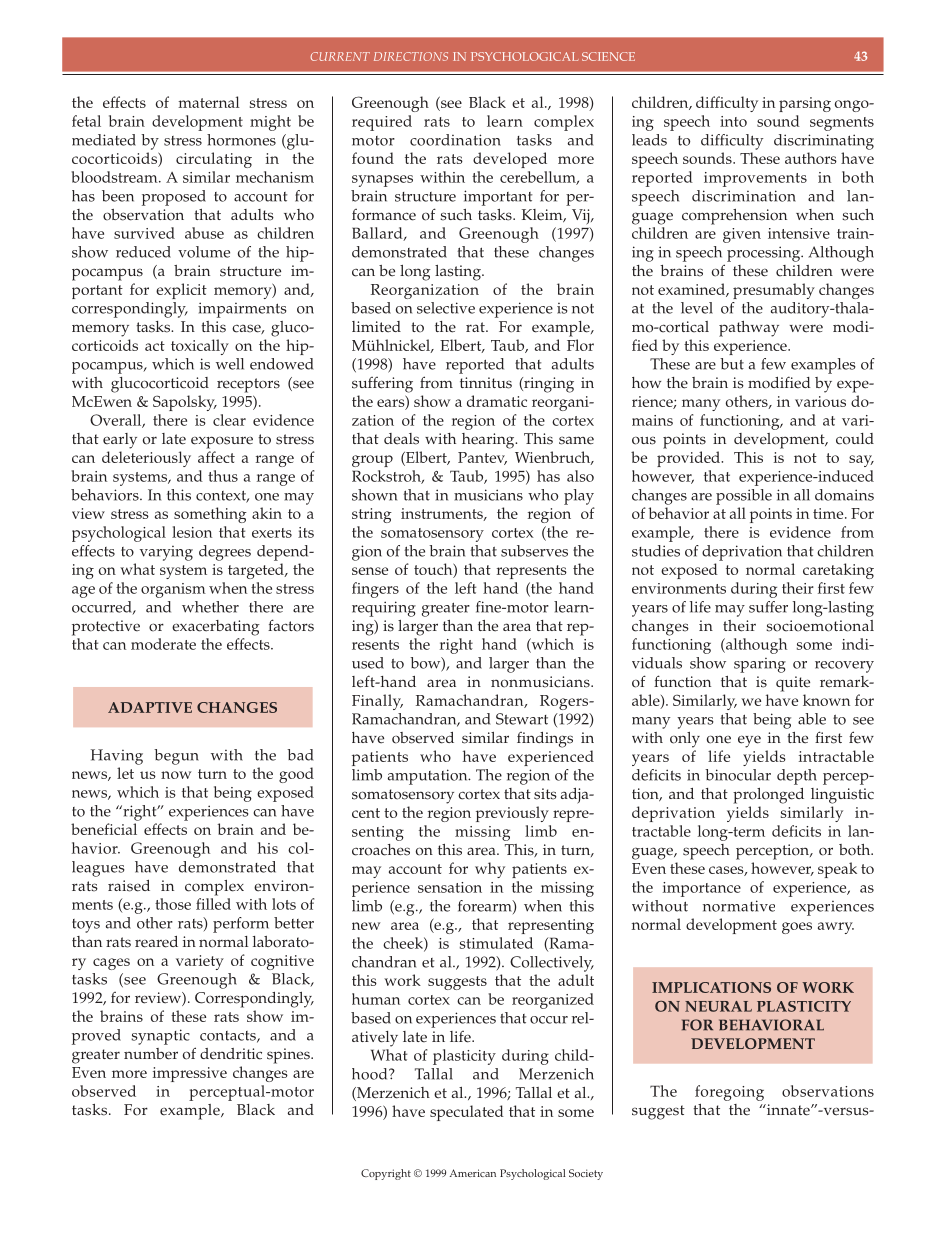 Image resolution: width=952 pixels, height=1233 pixels. What do you see at coordinates (490, 870) in the document?
I see `why` at bounding box center [490, 870].
